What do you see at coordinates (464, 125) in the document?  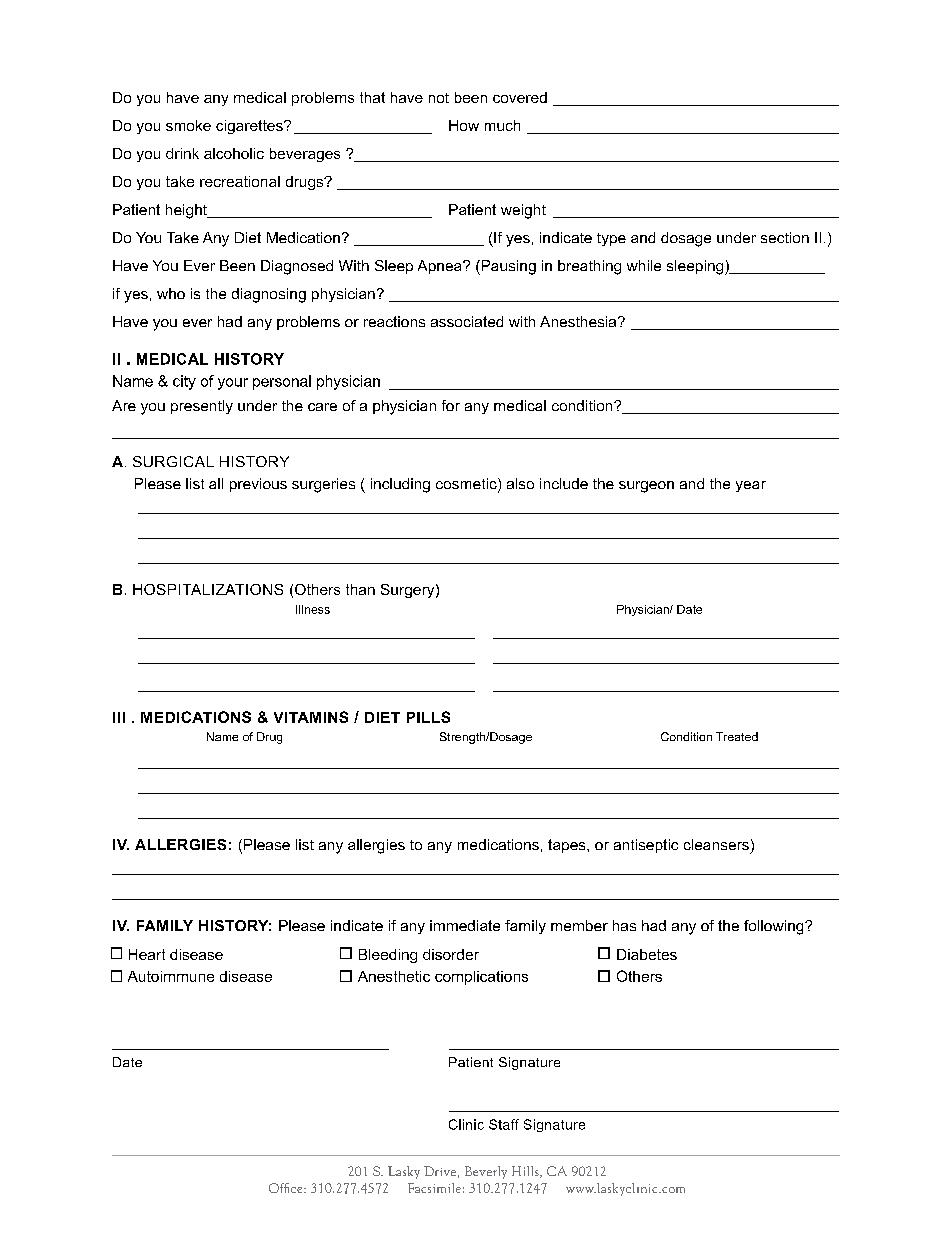 I see `How` at bounding box center [464, 125].
